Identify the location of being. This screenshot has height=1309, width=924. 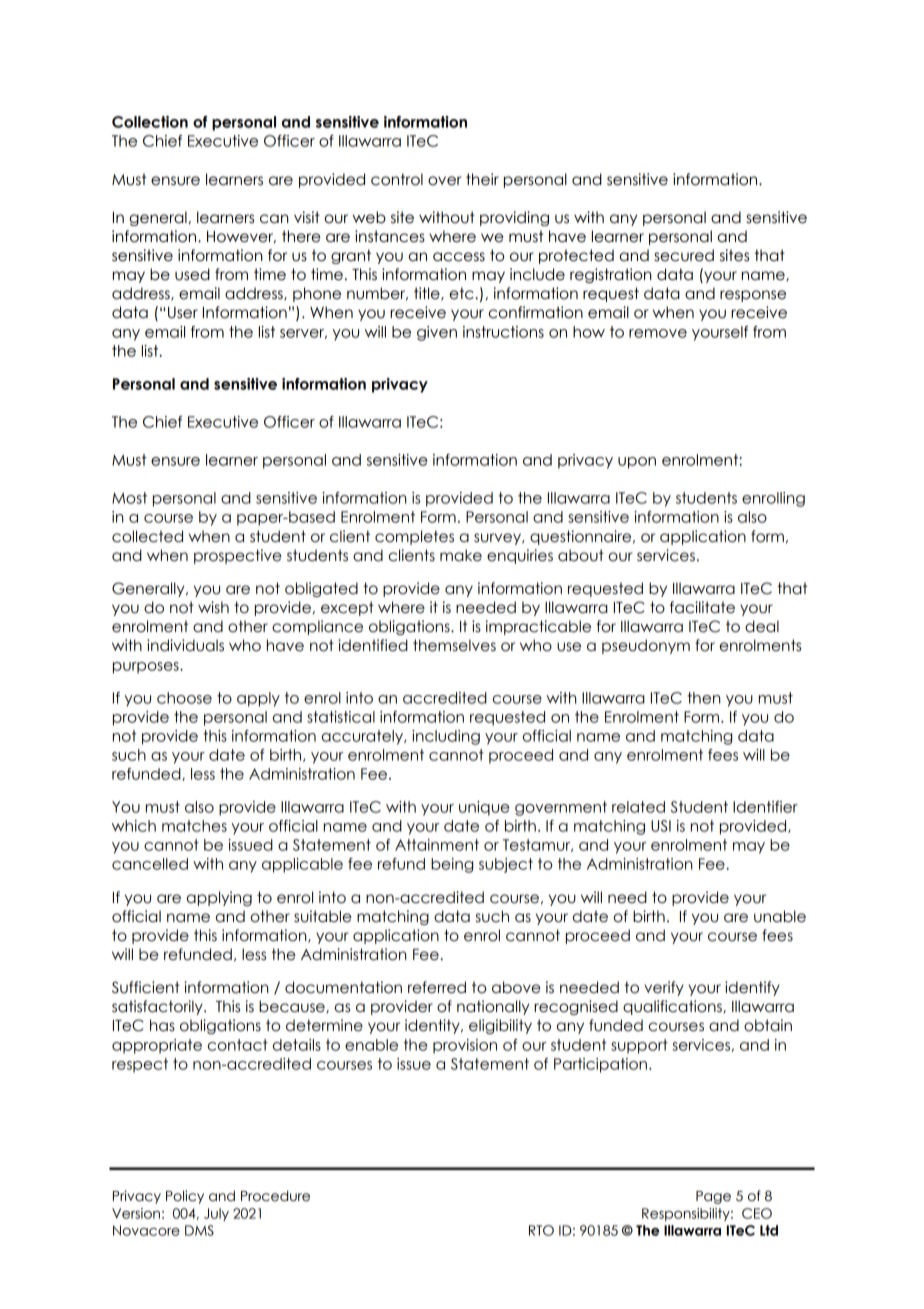
(452, 865).
